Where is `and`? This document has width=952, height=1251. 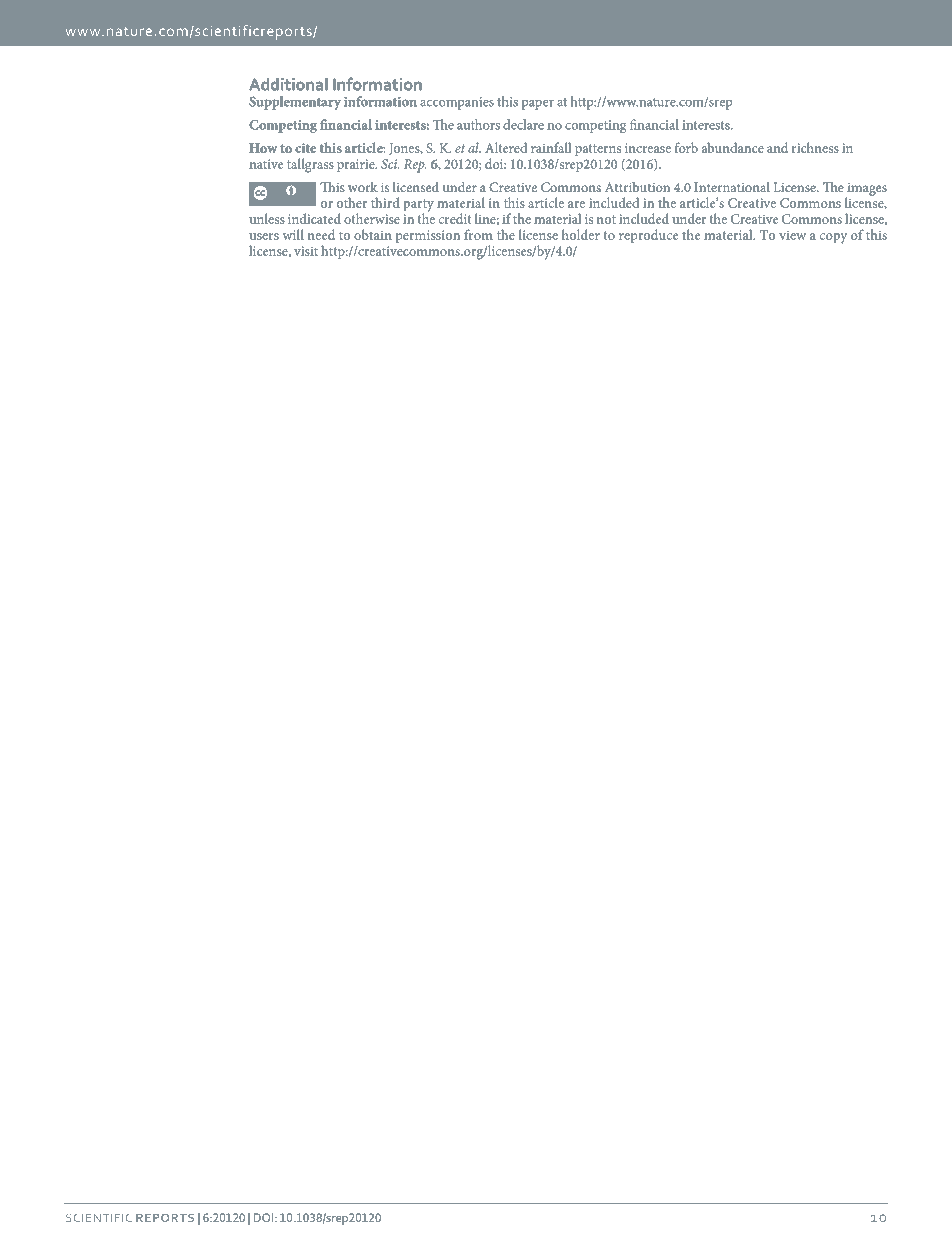
and is located at coordinates (777, 147).
